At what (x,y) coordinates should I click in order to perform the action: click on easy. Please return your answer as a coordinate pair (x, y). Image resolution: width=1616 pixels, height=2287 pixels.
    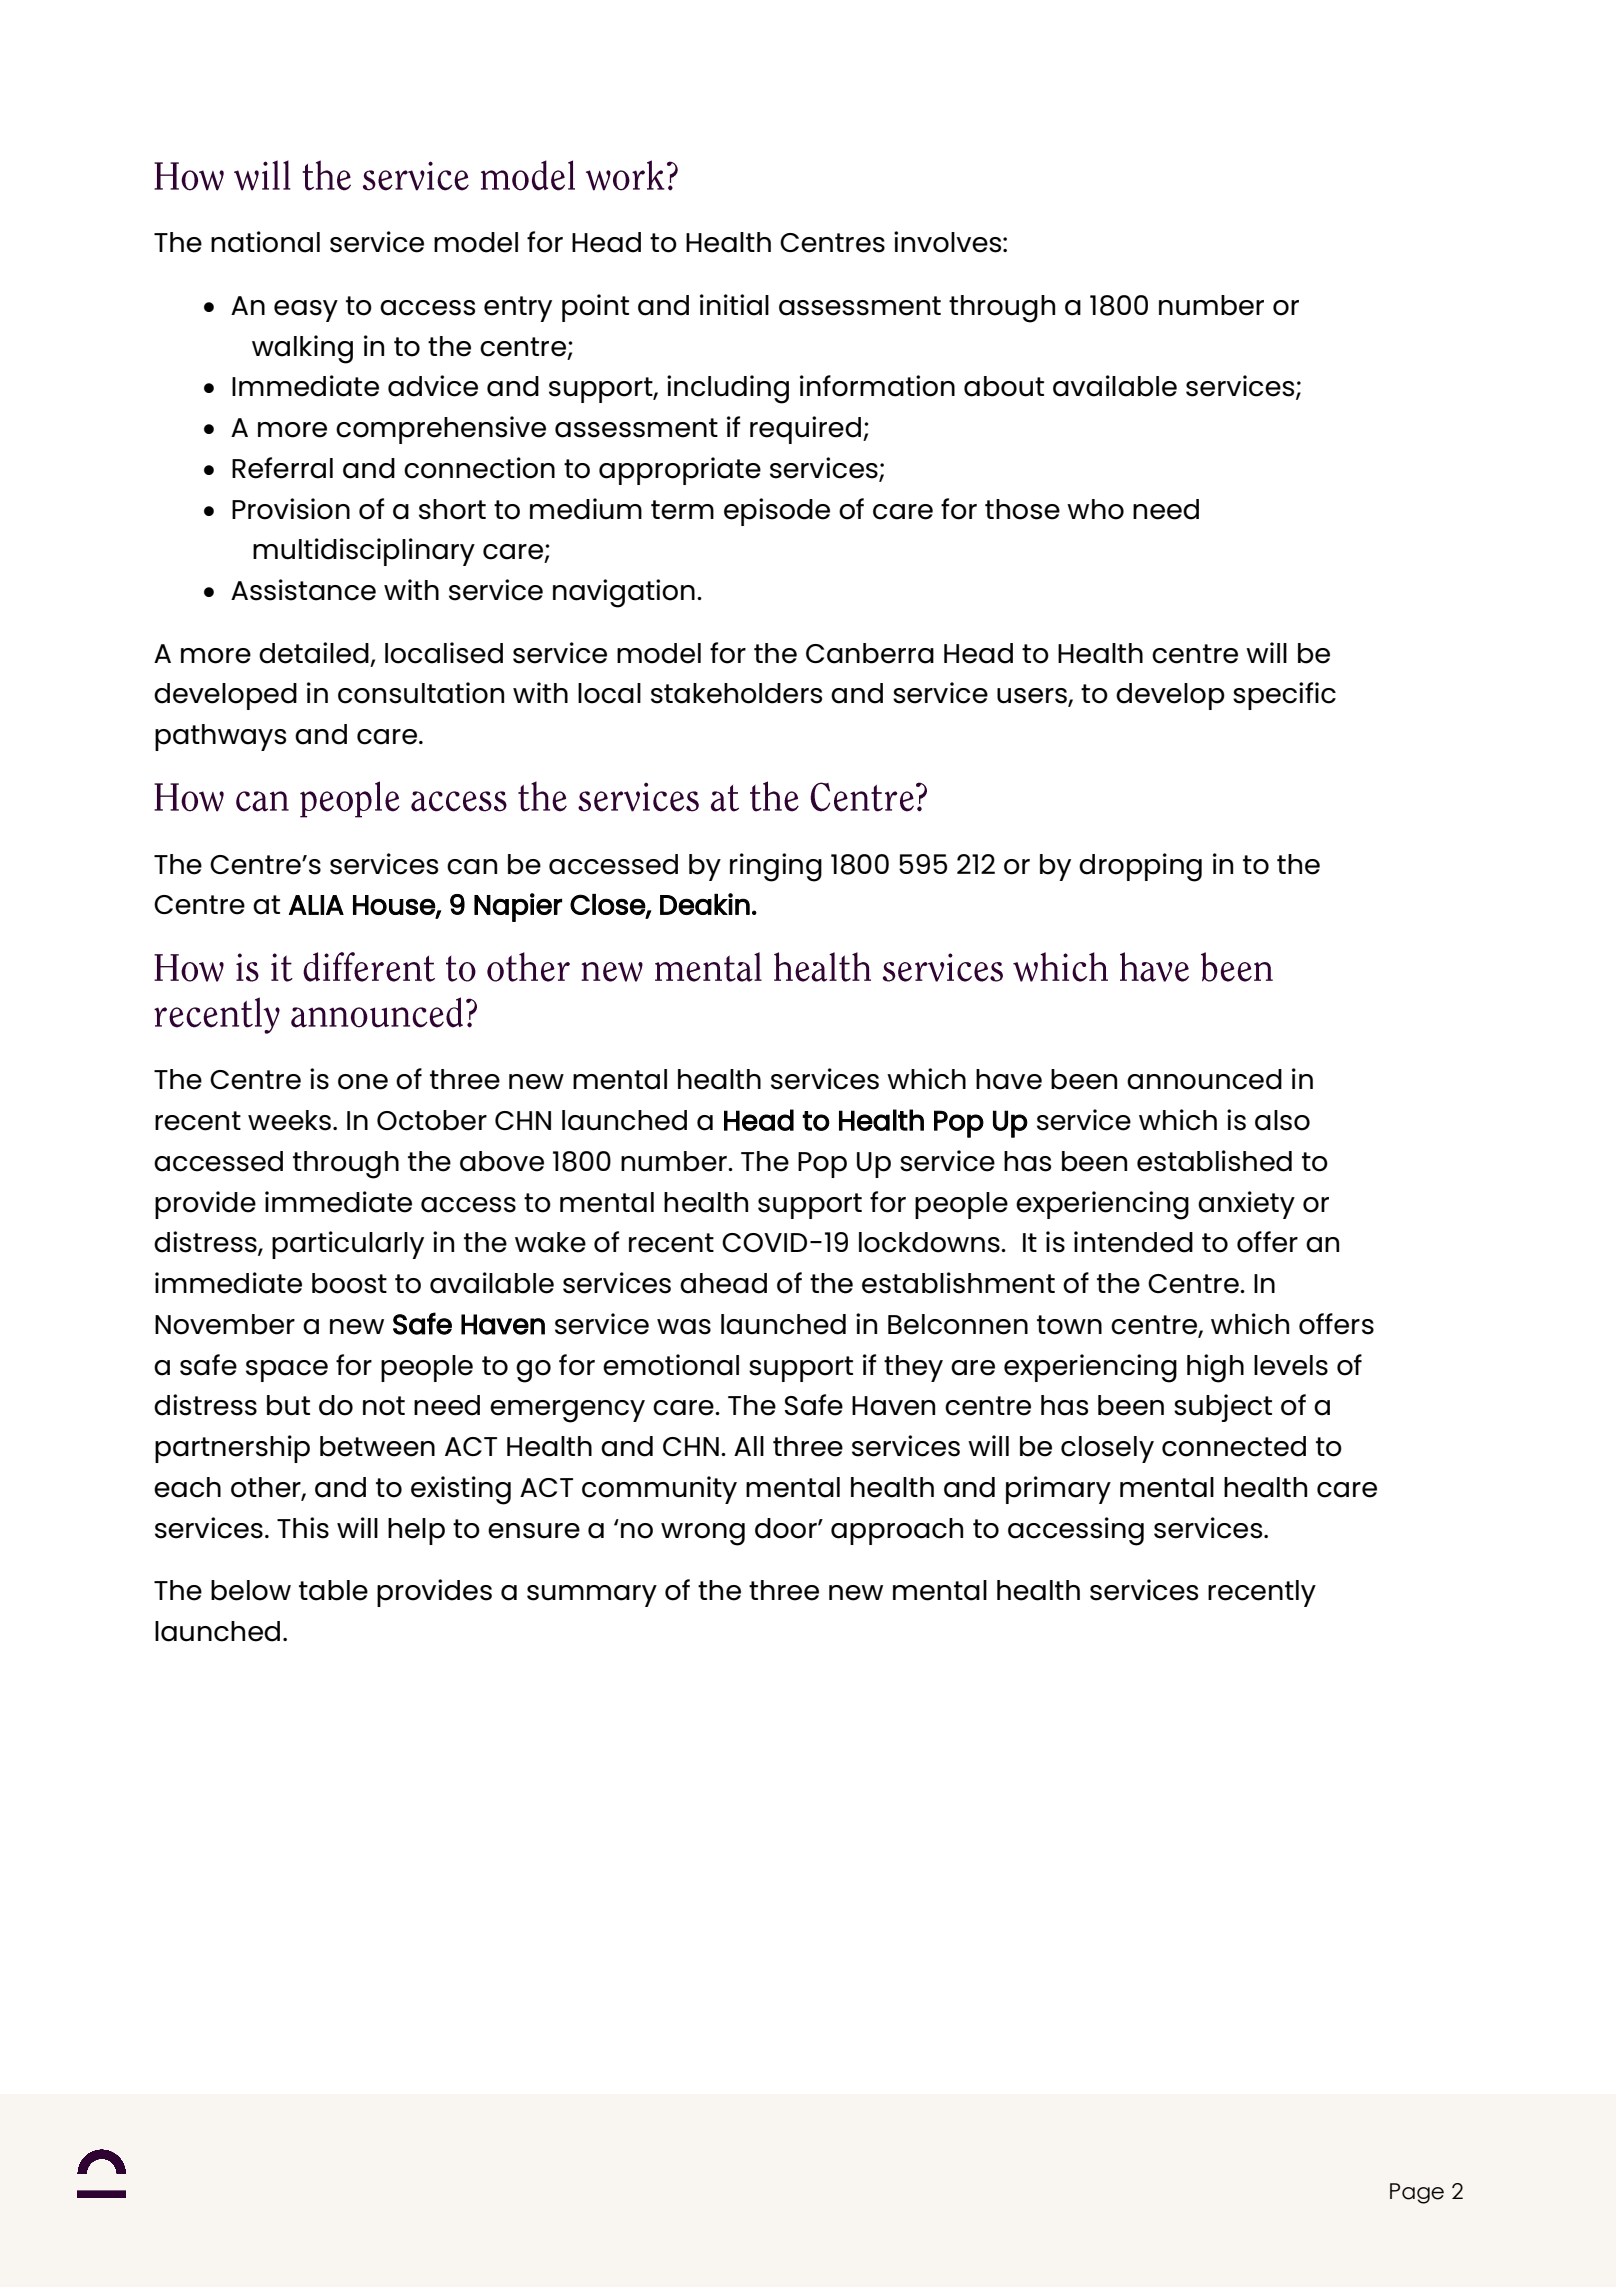
    Looking at the image, I should click on (306, 311).
